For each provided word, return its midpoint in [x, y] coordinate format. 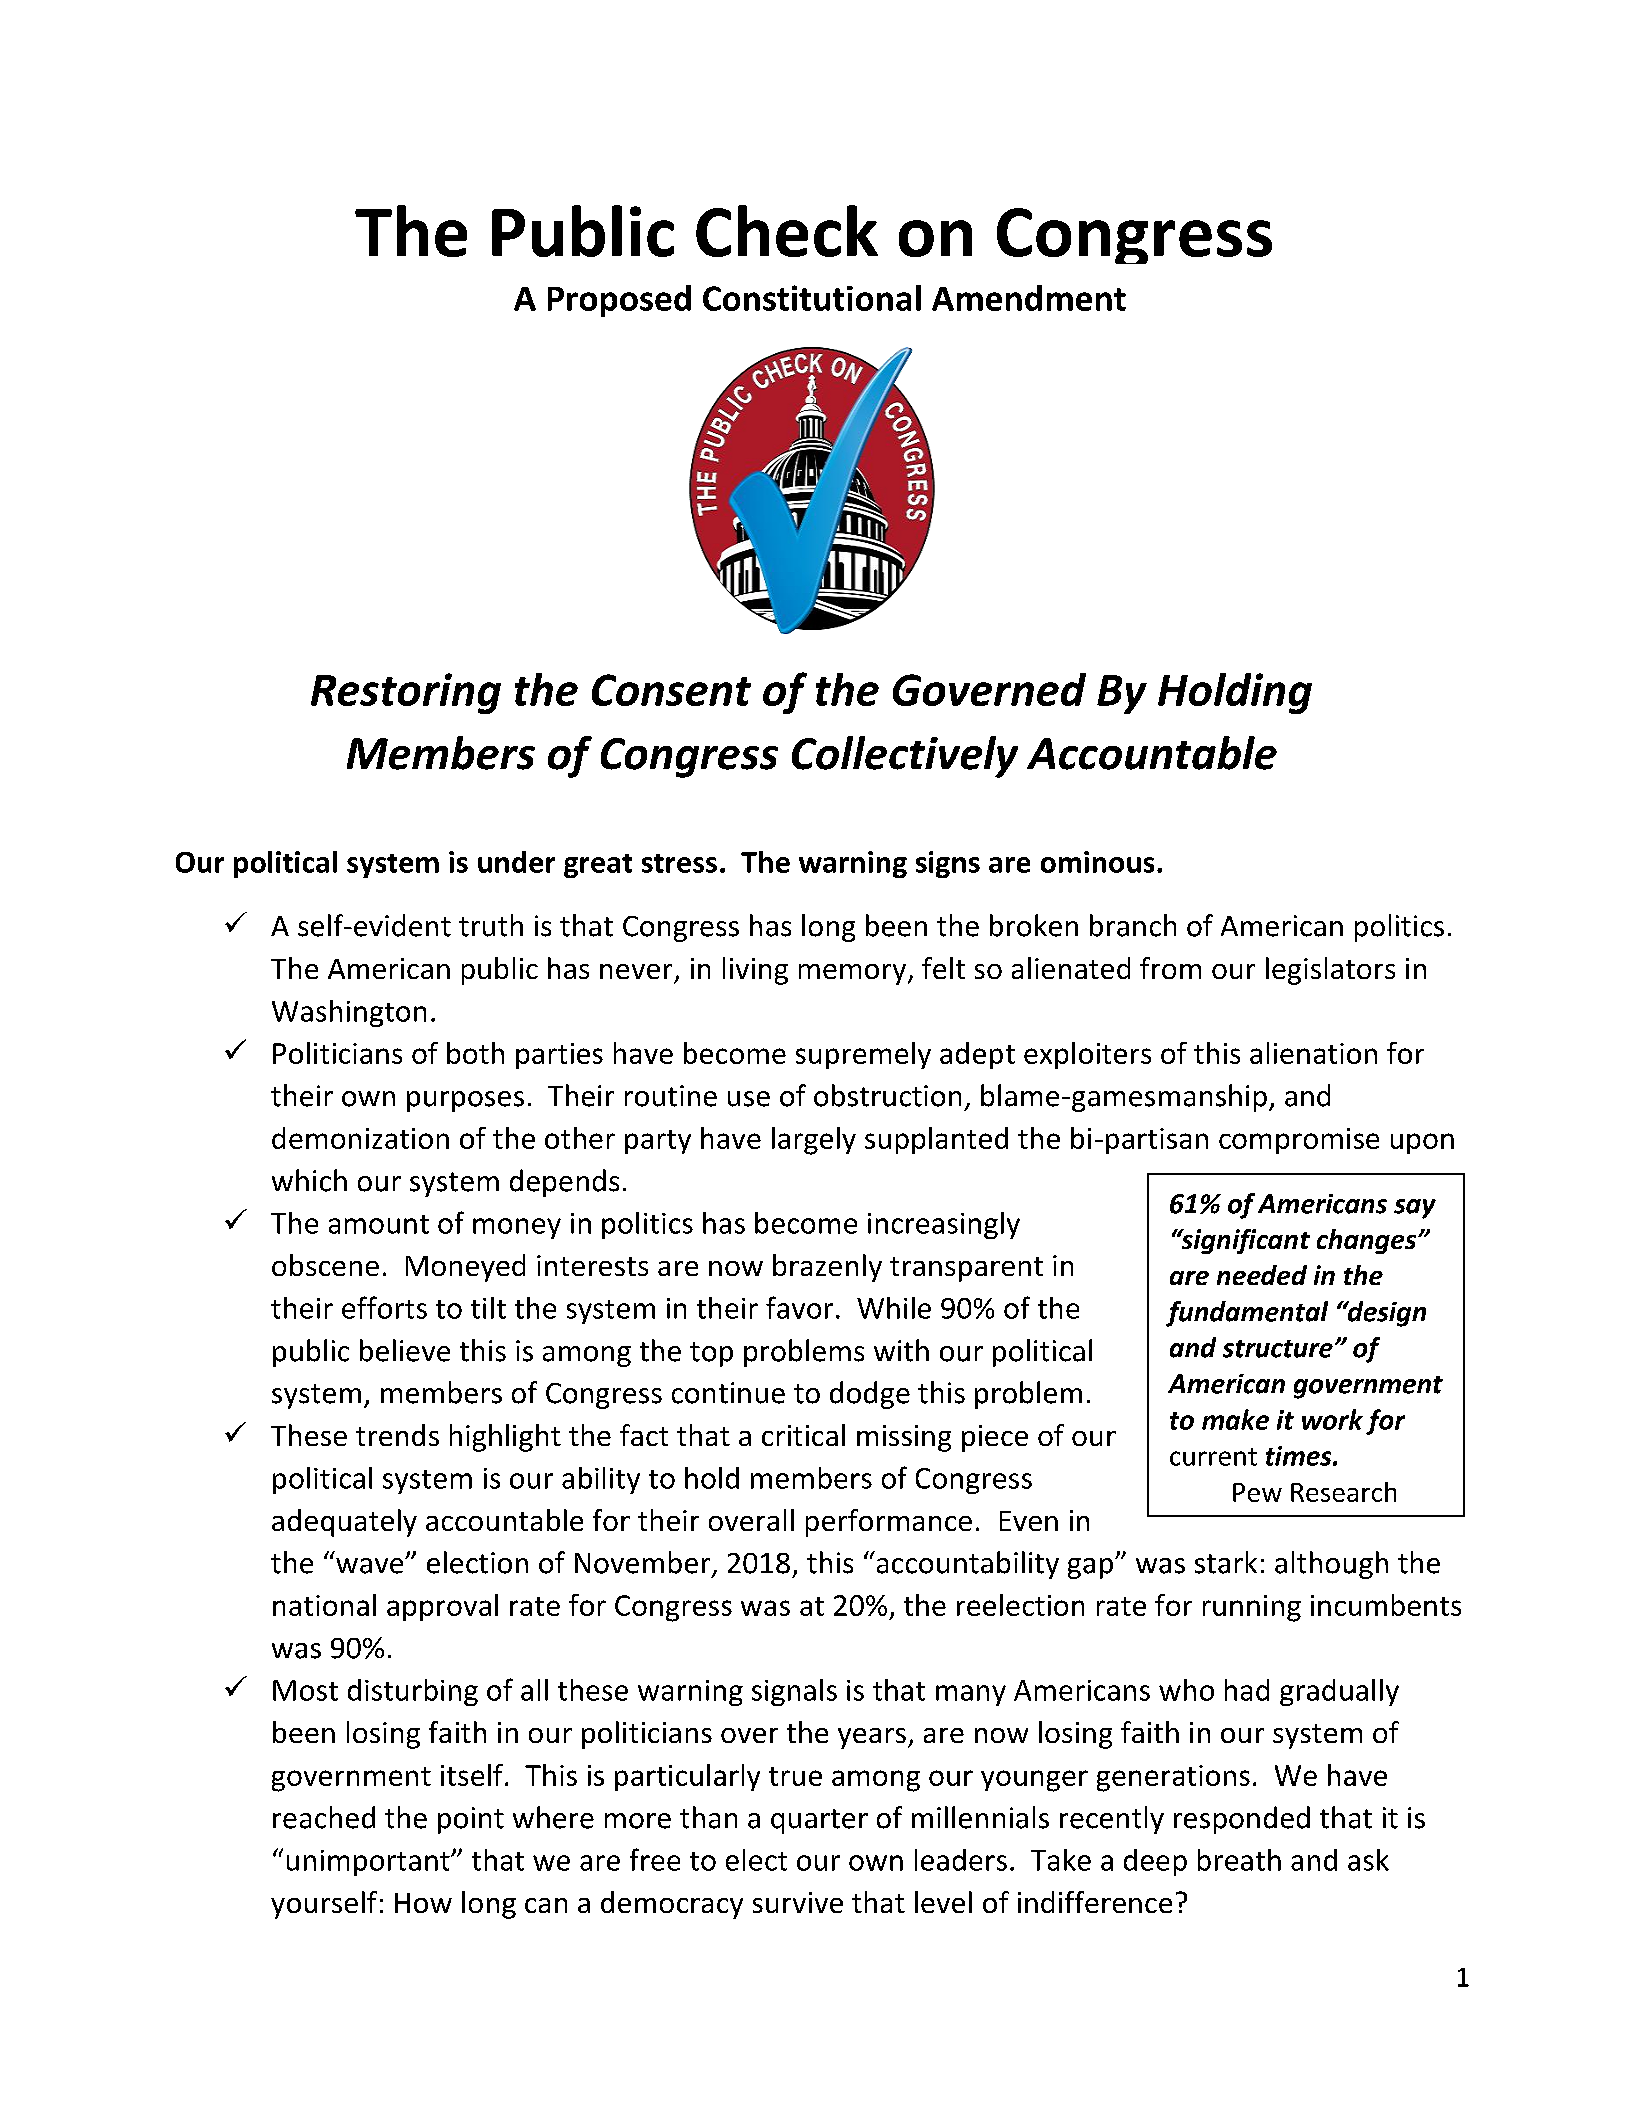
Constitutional [812, 298]
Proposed [619, 301]
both [475, 1053]
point [471, 1820]
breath [1239, 1860]
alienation [1313, 1053]
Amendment [1029, 298]
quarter [819, 1821]
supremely [863, 1055]
